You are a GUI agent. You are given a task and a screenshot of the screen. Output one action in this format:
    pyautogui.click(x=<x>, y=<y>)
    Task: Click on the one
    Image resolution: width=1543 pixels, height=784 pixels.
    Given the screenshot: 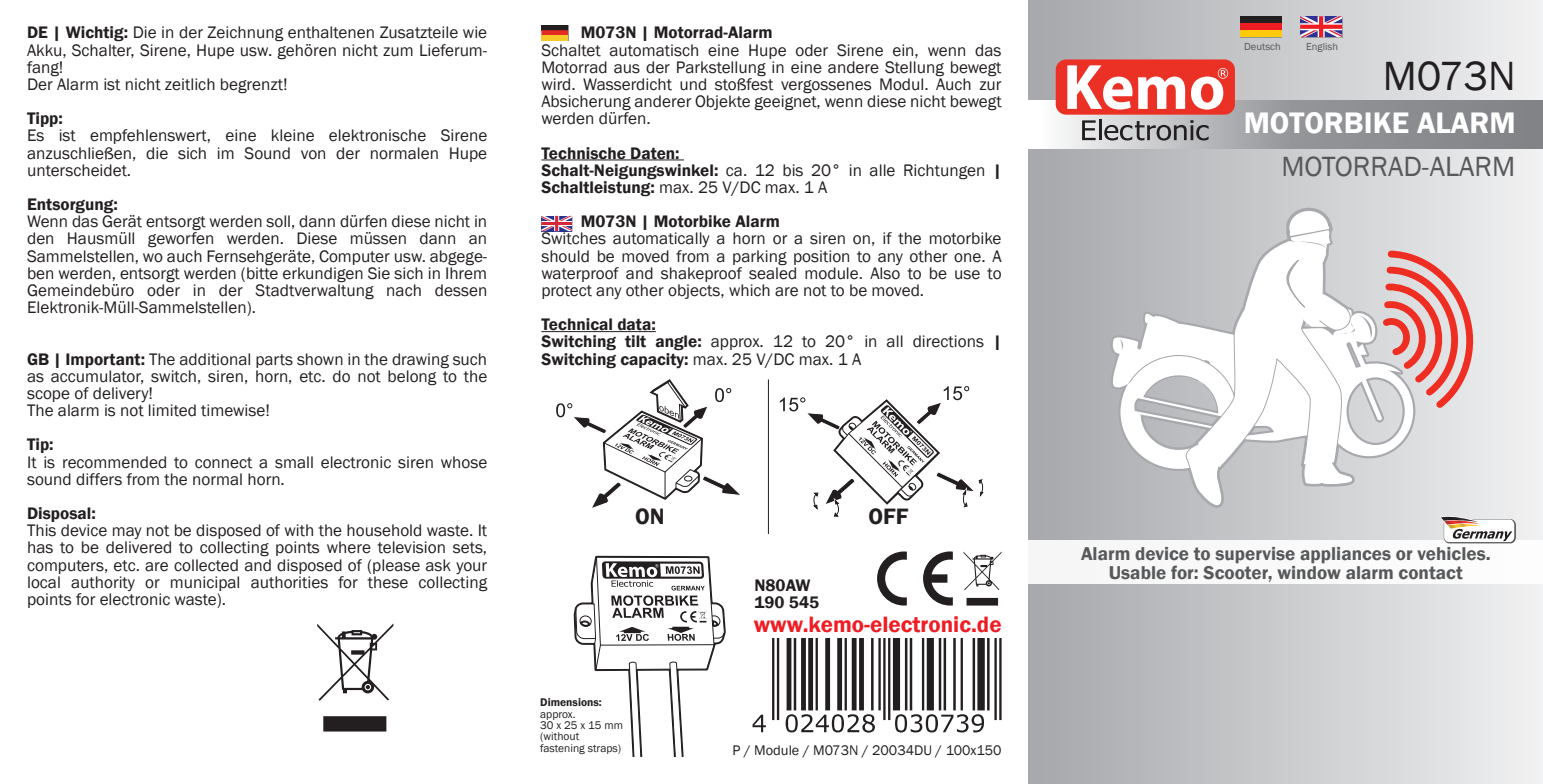 What is the action you would take?
    pyautogui.click(x=968, y=258)
